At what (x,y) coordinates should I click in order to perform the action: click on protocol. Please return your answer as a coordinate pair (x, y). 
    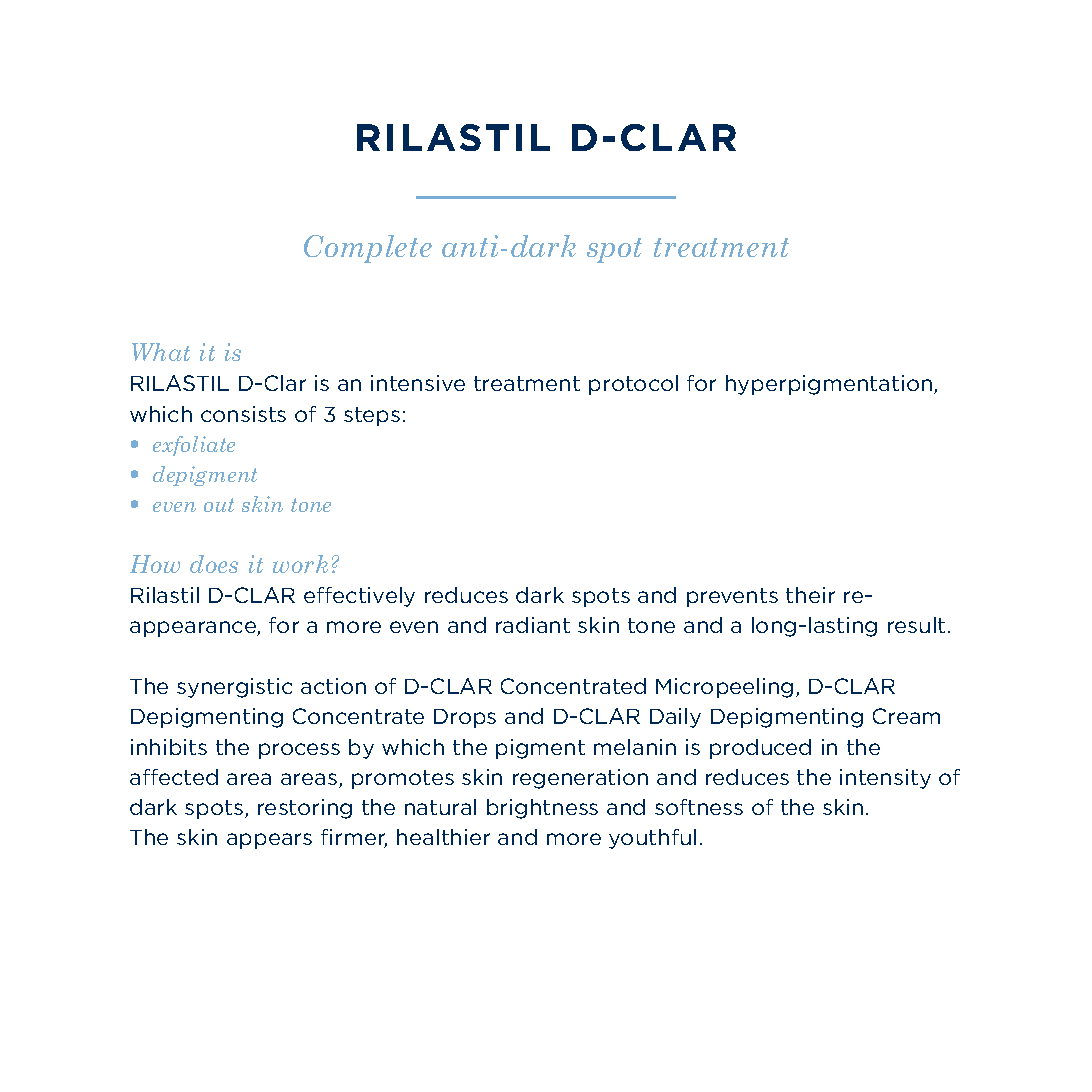
    Looking at the image, I should click on (633, 385).
